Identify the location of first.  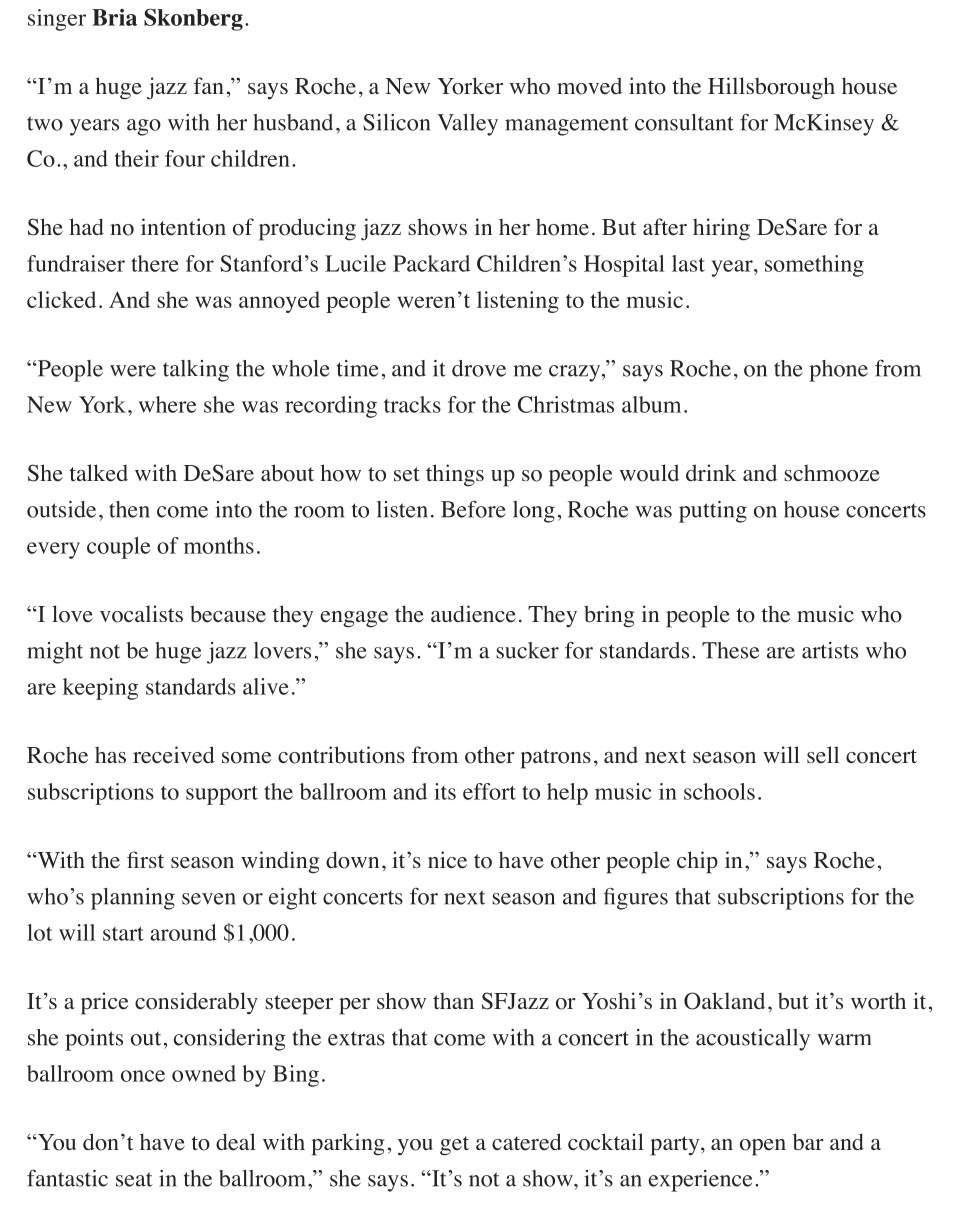
(145, 859).
